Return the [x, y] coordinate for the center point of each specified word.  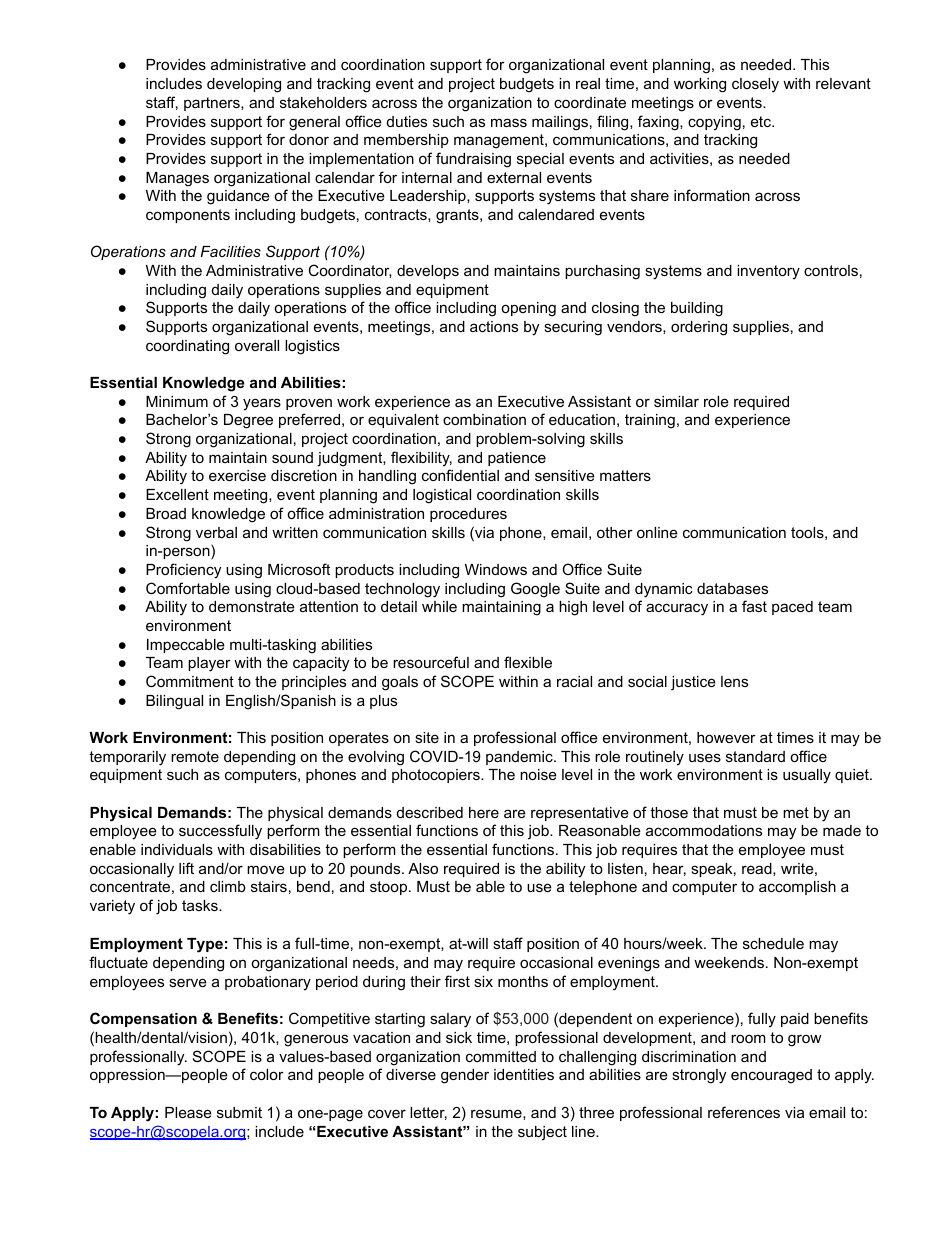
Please [188, 1112]
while [439, 606]
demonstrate [252, 606]
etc [762, 121]
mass [509, 122]
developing [244, 85]
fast [754, 606]
